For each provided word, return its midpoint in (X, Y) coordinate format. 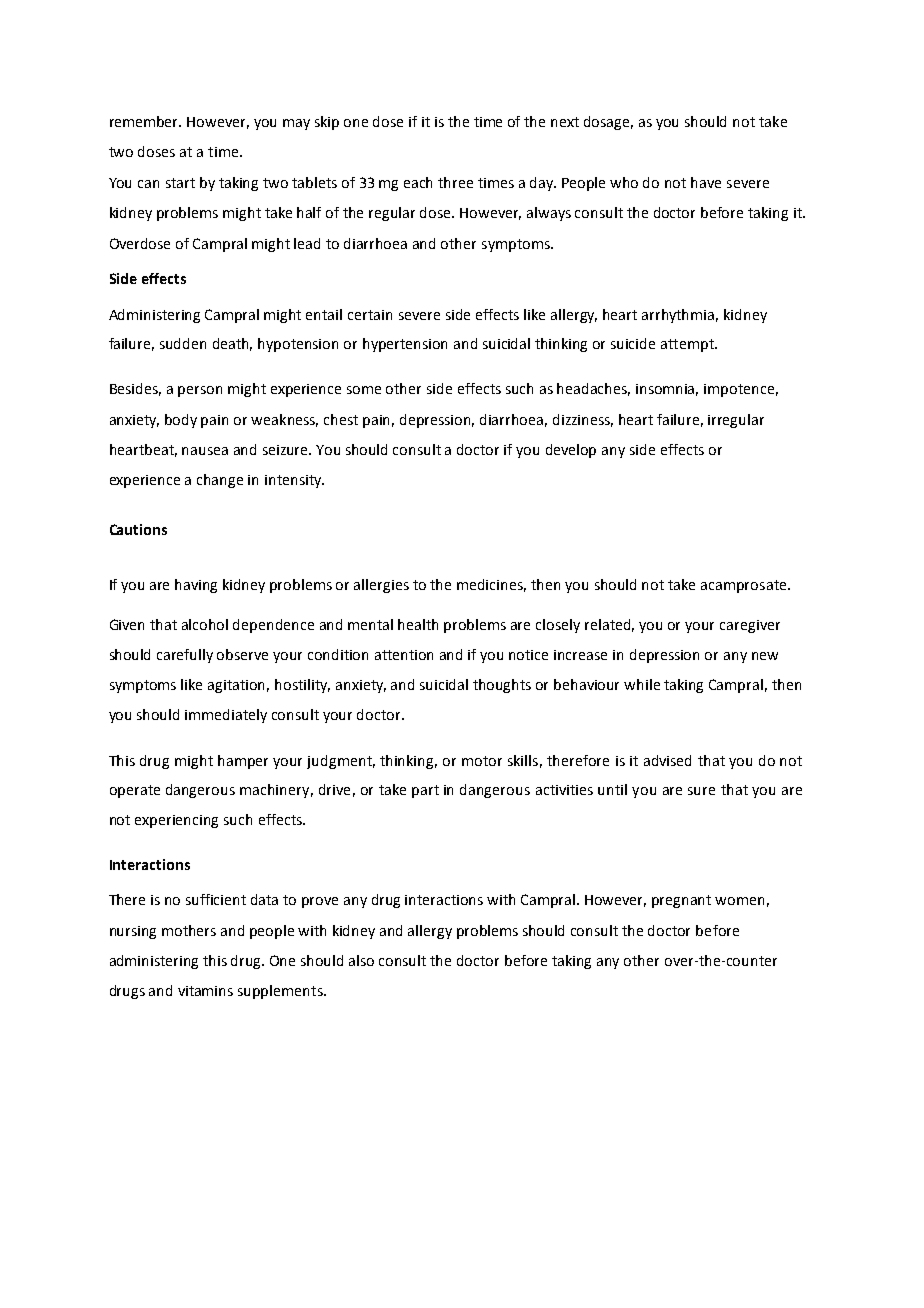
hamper (243, 762)
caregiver (750, 626)
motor (482, 761)
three (455, 182)
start (180, 183)
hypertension (405, 345)
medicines (491, 585)
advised (667, 760)
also (361, 960)
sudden (183, 343)
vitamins (205, 991)
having (196, 586)
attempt (688, 345)
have (706, 182)
